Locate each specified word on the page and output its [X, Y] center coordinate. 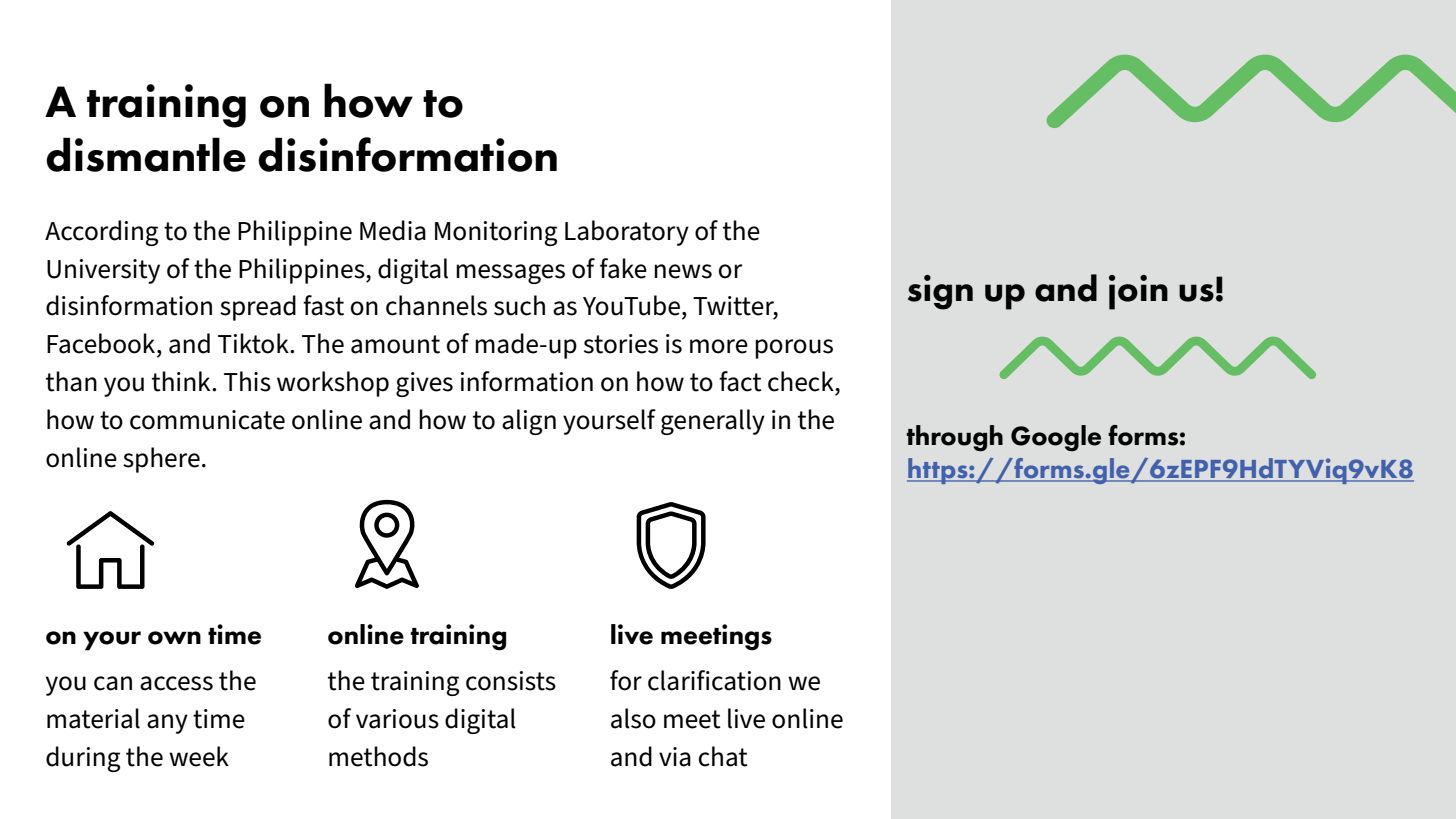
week [199, 756]
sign [940, 292]
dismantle [146, 154]
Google [1056, 438]
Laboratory [627, 233]
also [633, 718]
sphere [161, 460]
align [529, 422]
